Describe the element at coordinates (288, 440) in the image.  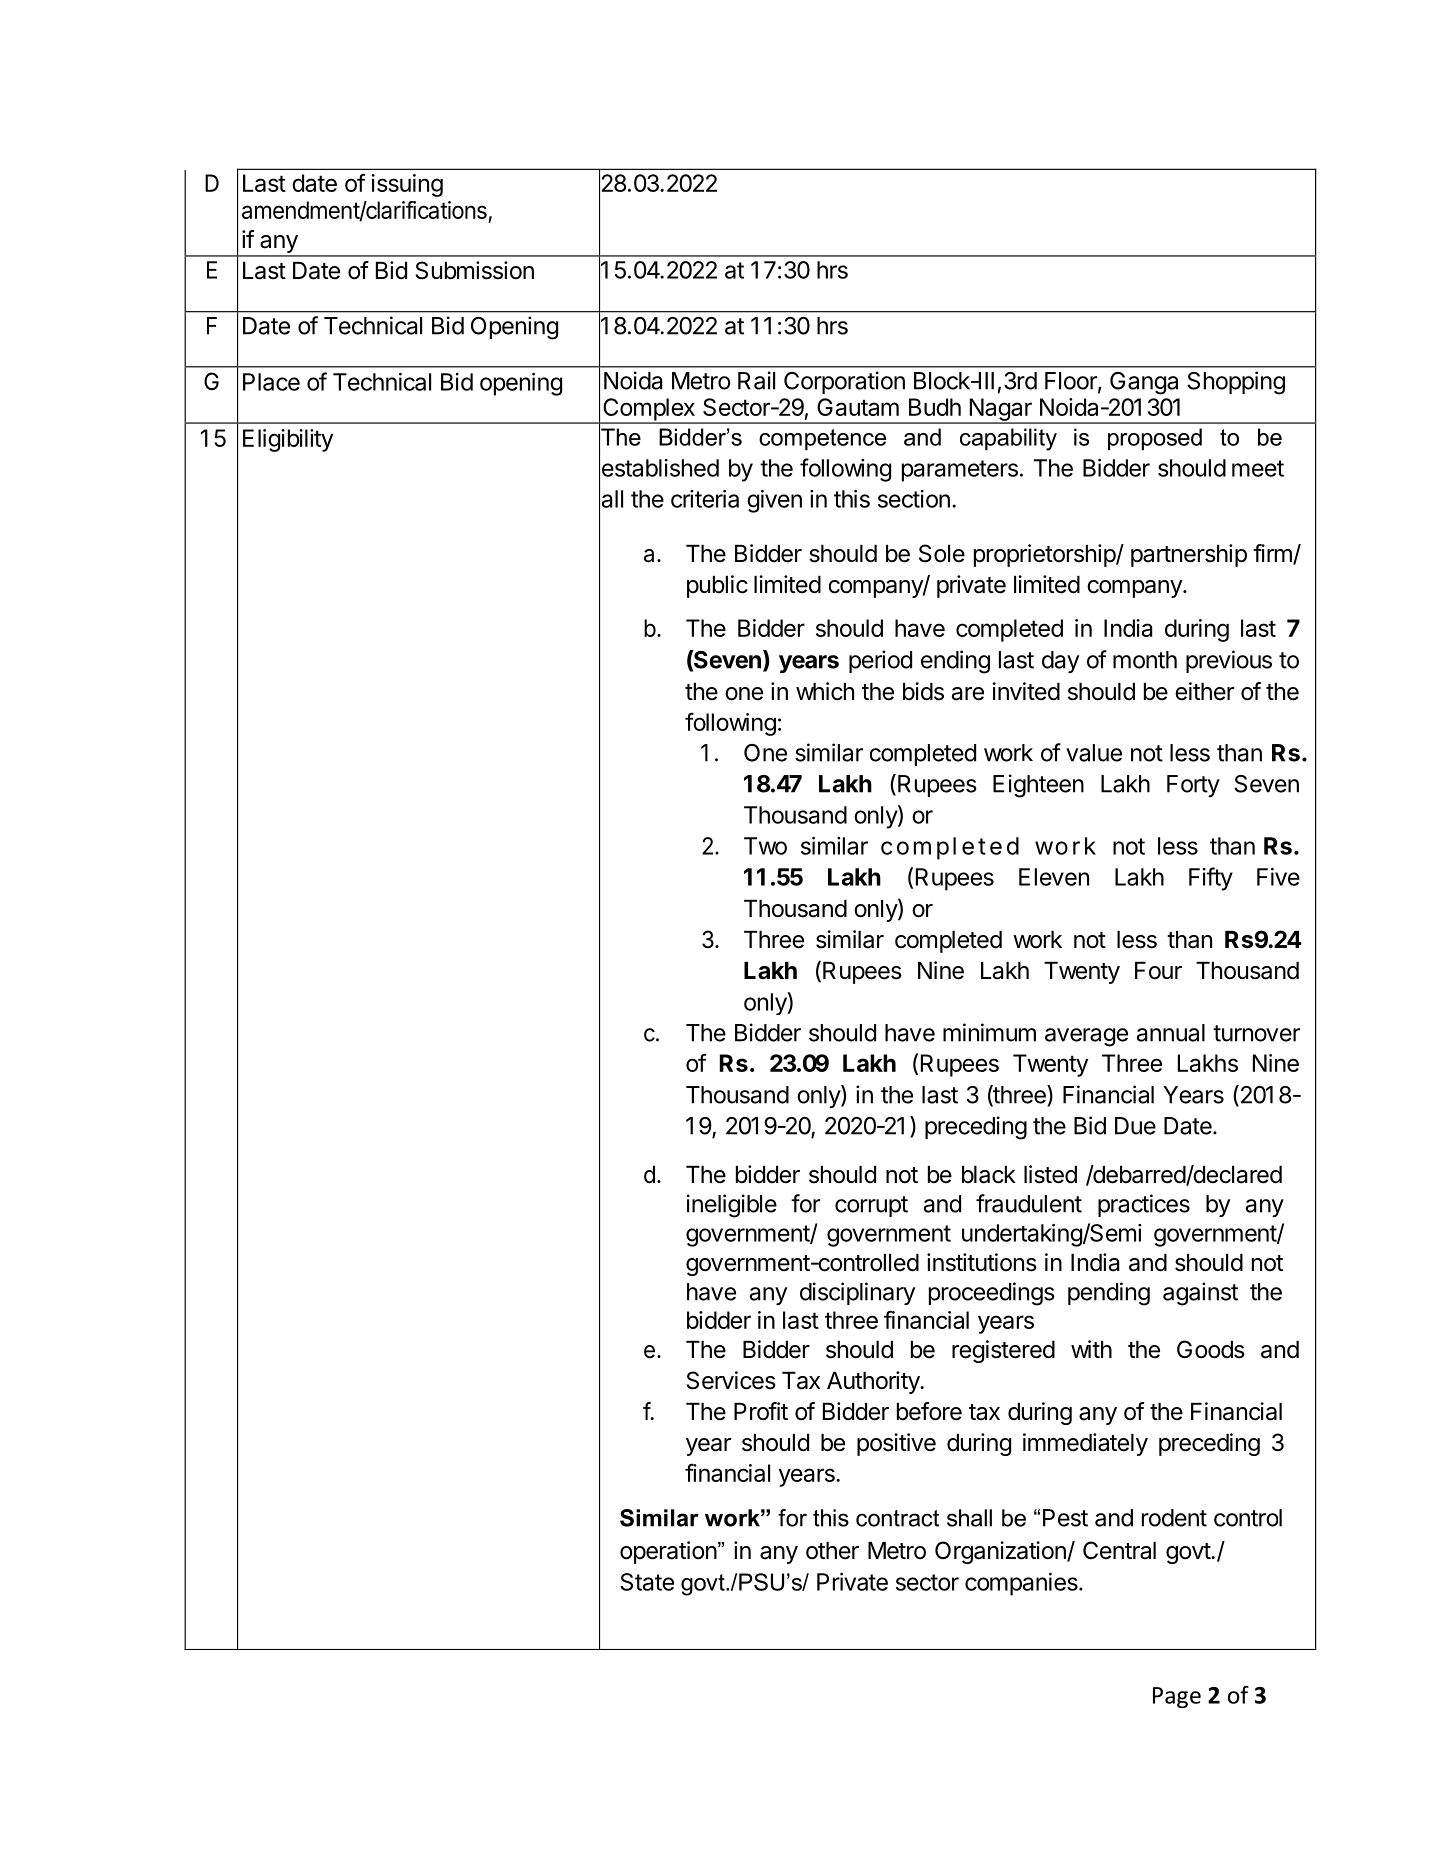
I see `Eligibility` at that location.
